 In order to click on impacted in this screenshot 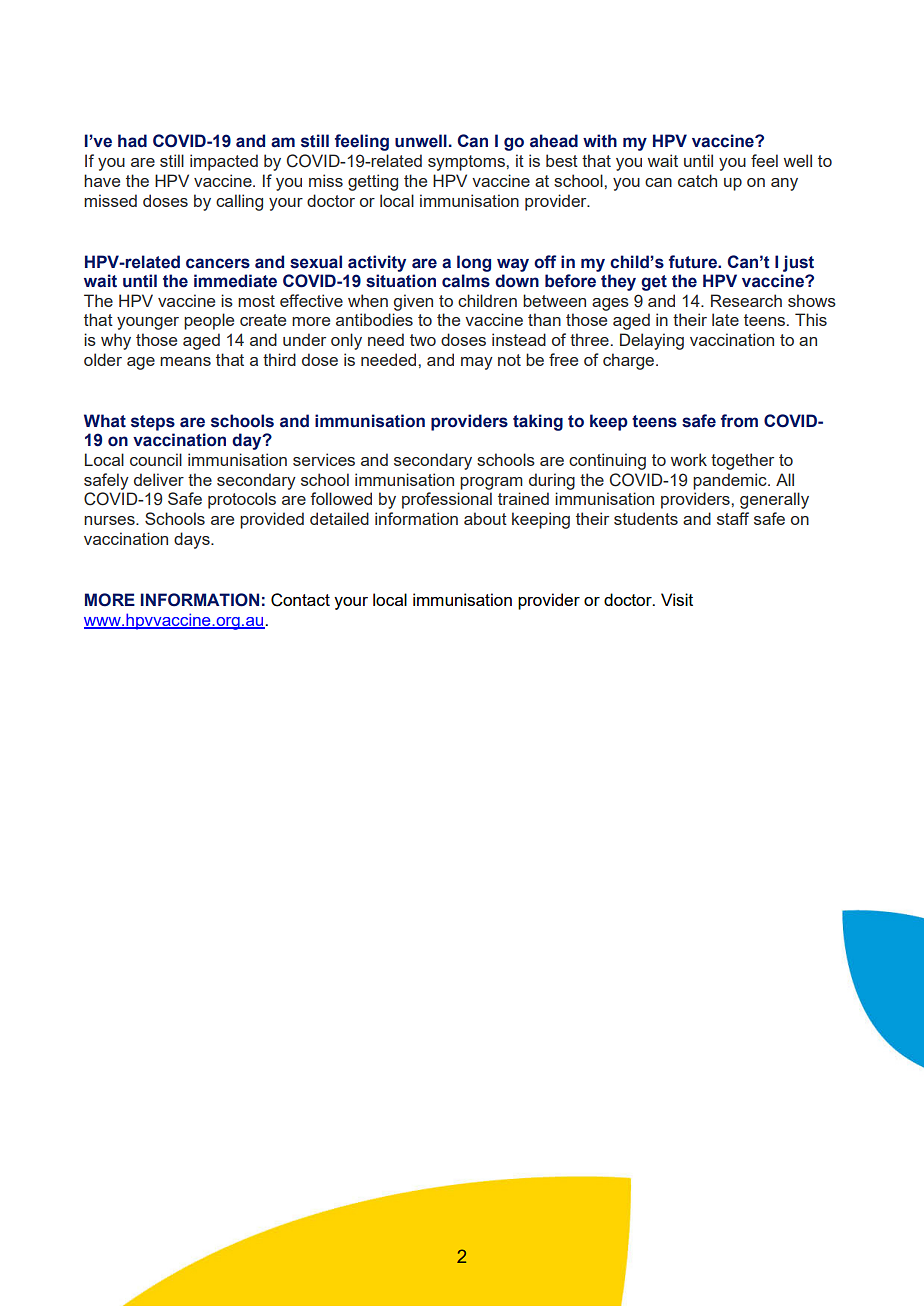, I will do `click(224, 162)`.
